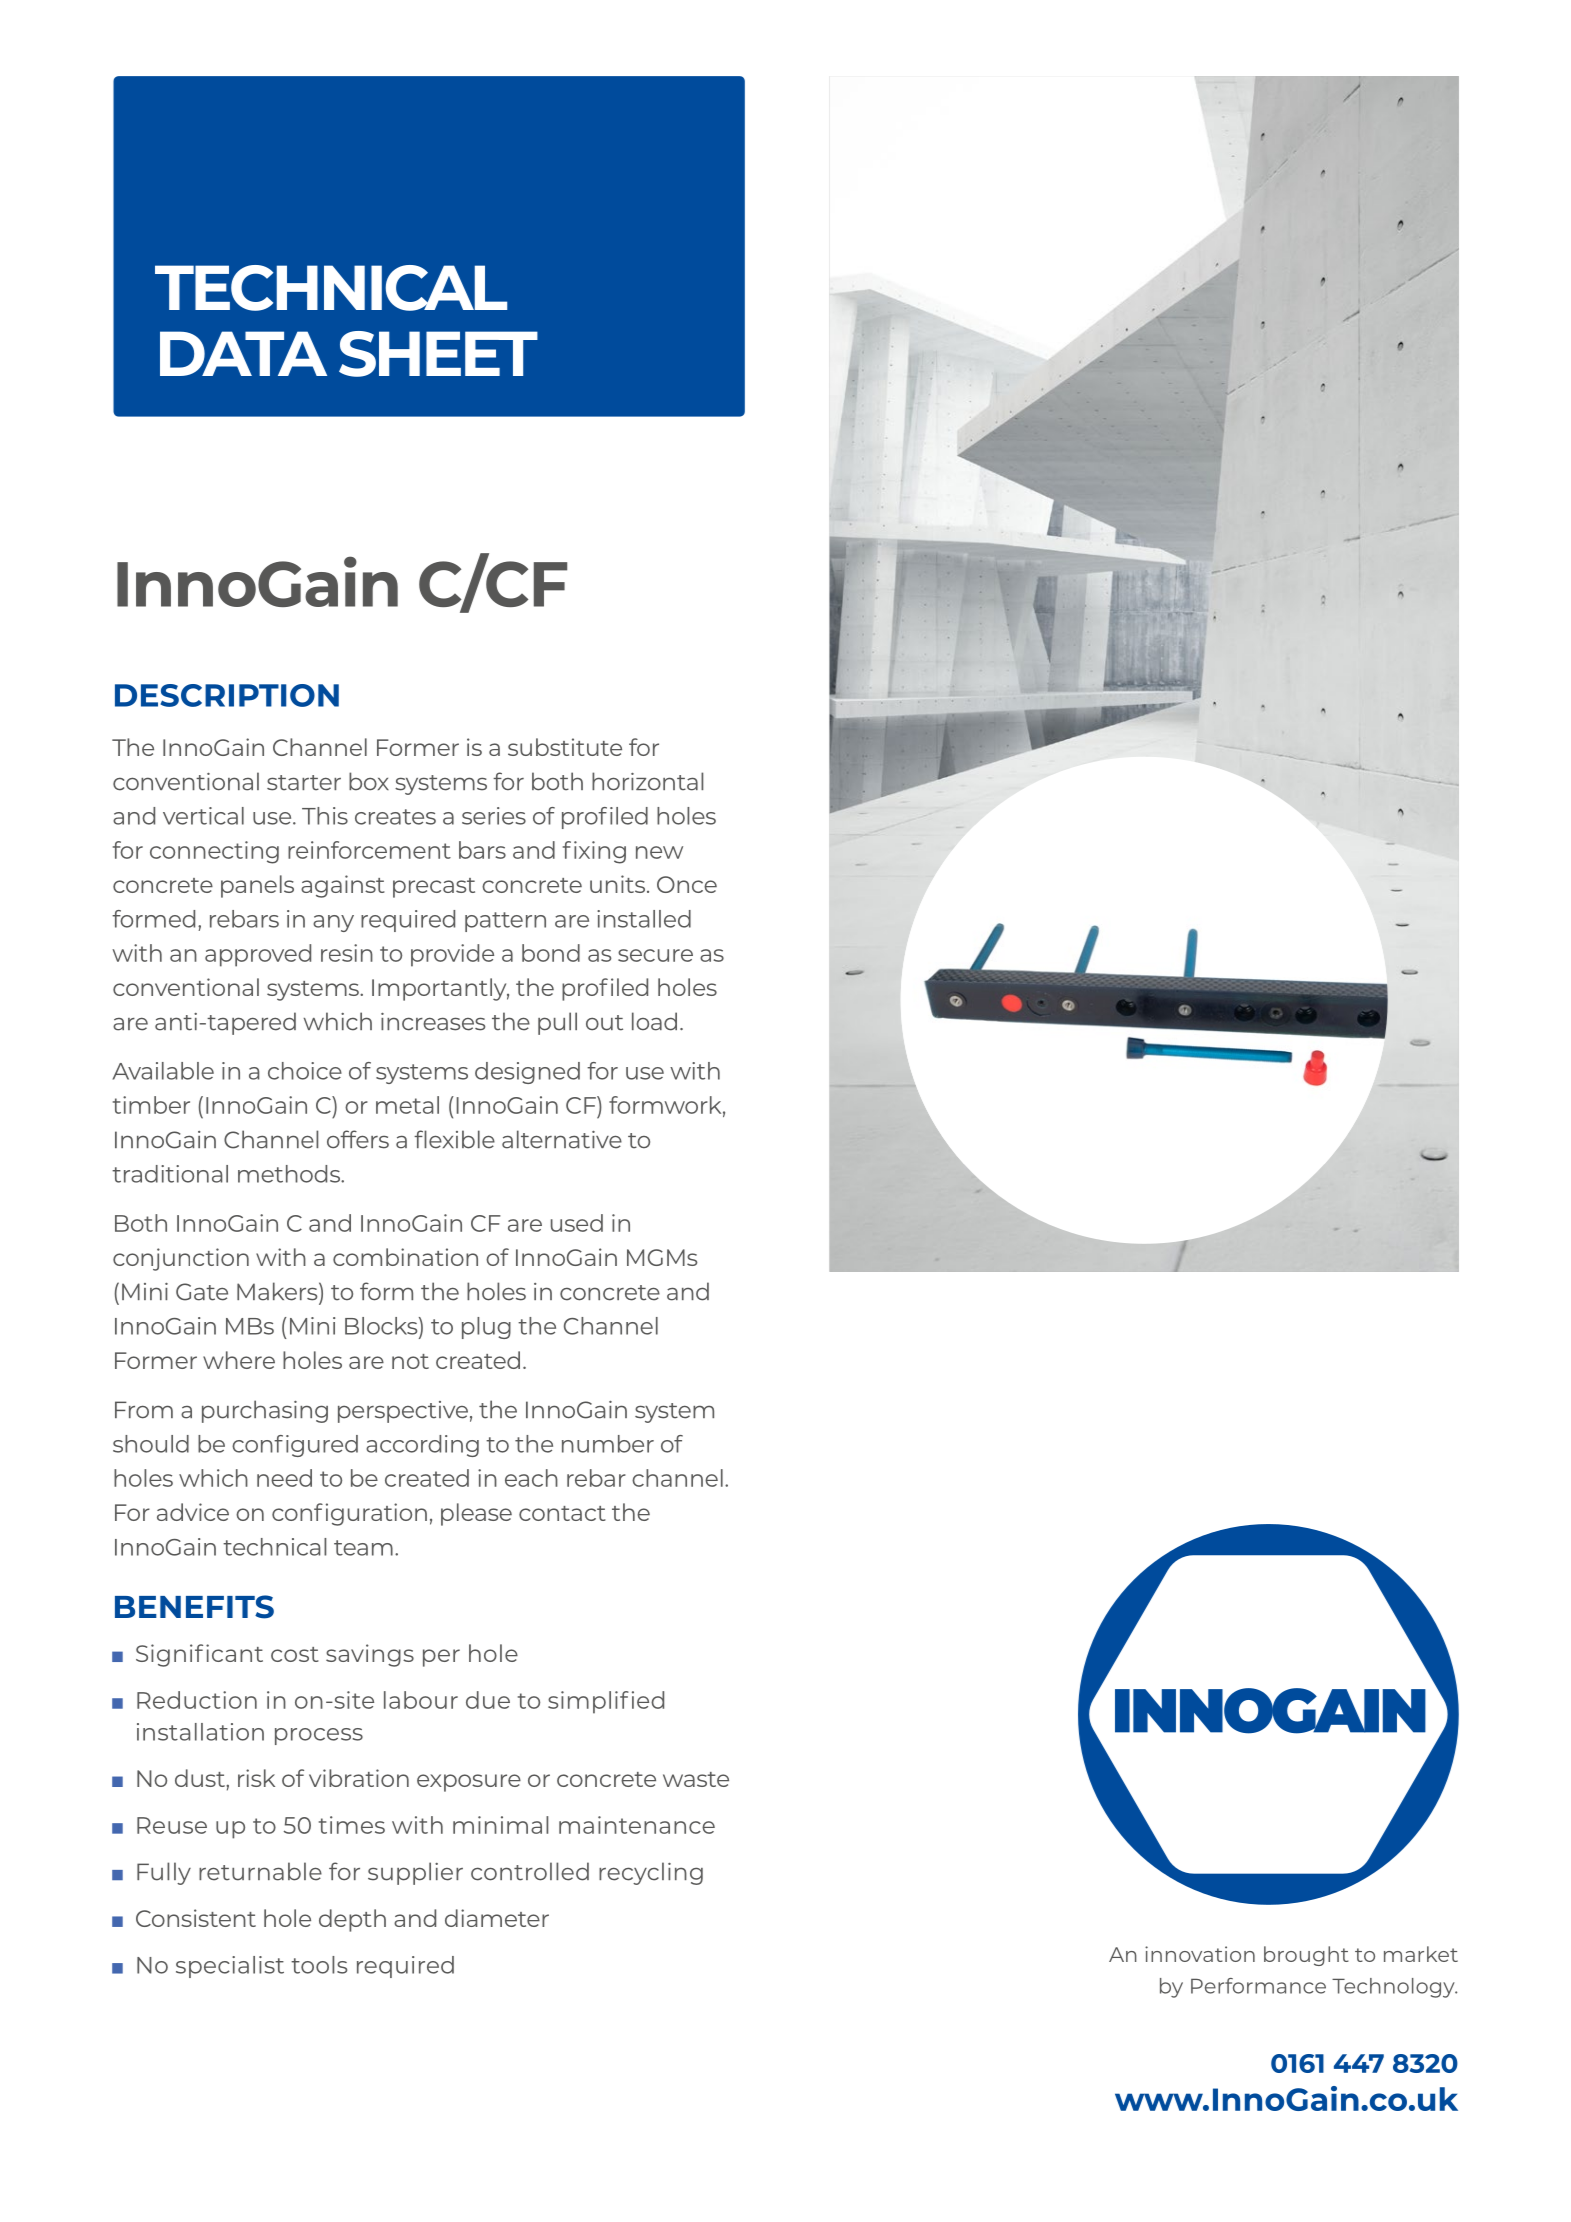 The height and width of the document is (2222, 1571). What do you see at coordinates (243, 353) in the document?
I see `DATA` at bounding box center [243, 353].
